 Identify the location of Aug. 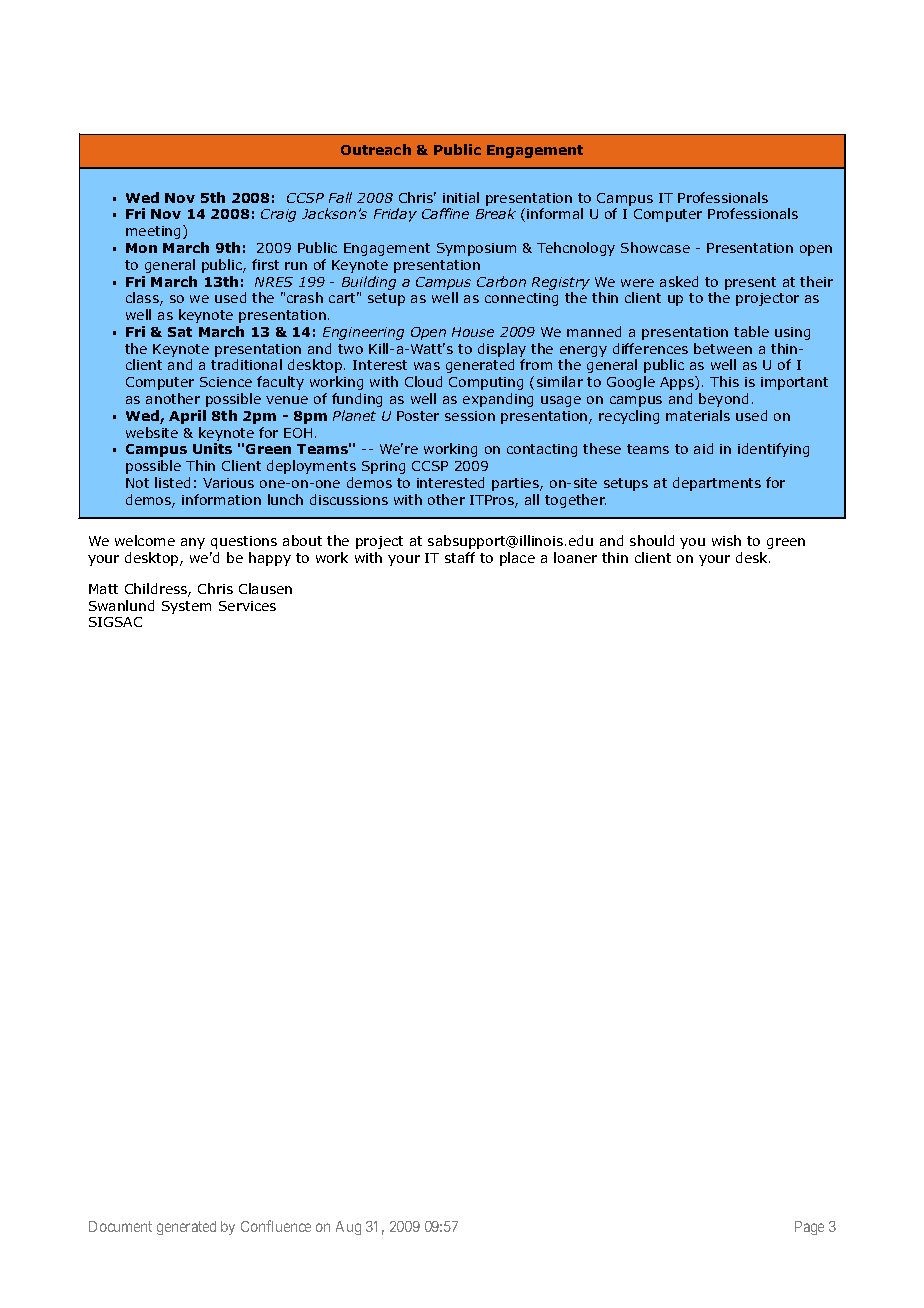
(348, 1228).
